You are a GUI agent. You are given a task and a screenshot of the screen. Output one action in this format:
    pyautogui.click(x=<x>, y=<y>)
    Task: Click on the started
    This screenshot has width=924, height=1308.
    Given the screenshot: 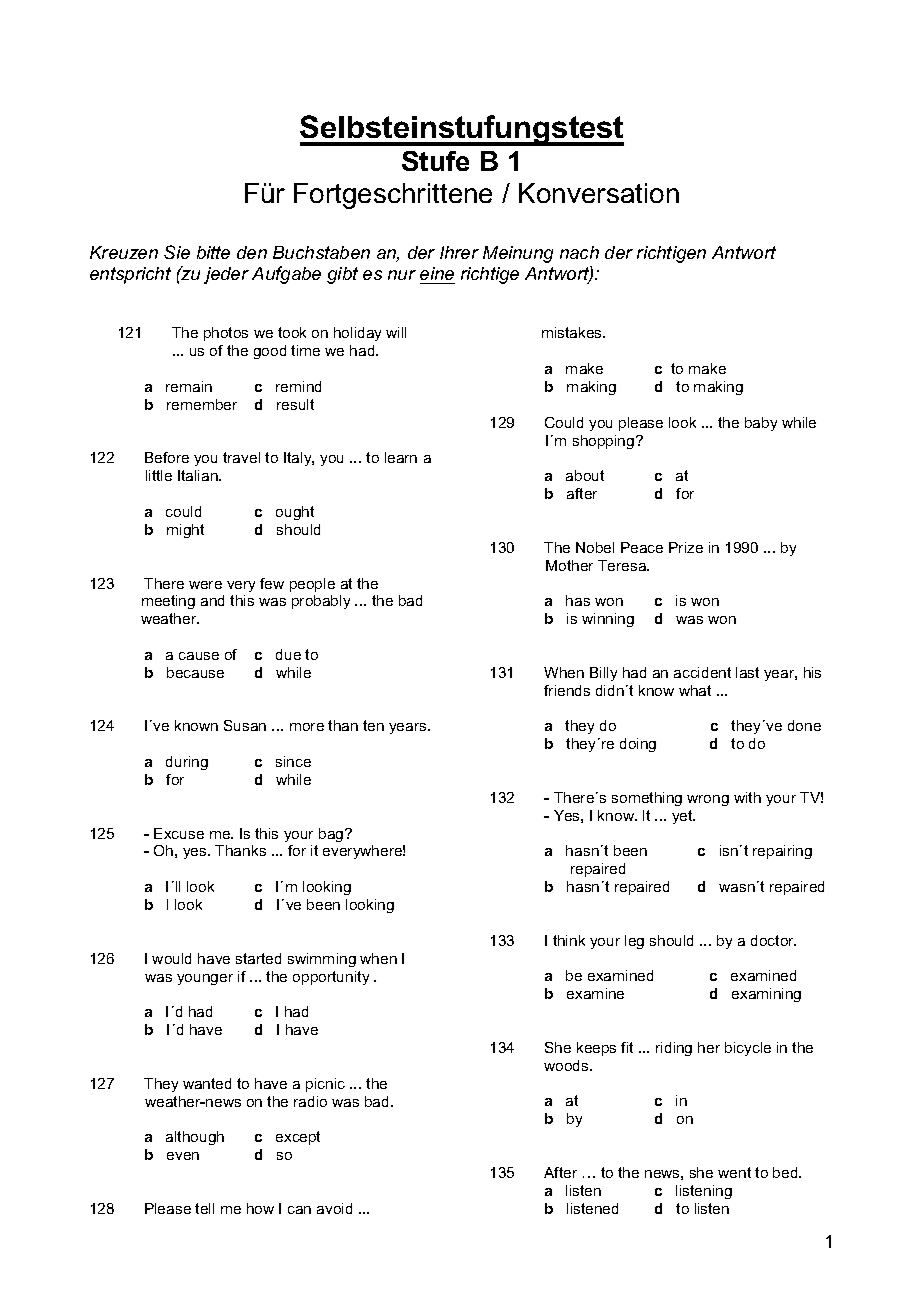 What is the action you would take?
    pyautogui.click(x=258, y=958)
